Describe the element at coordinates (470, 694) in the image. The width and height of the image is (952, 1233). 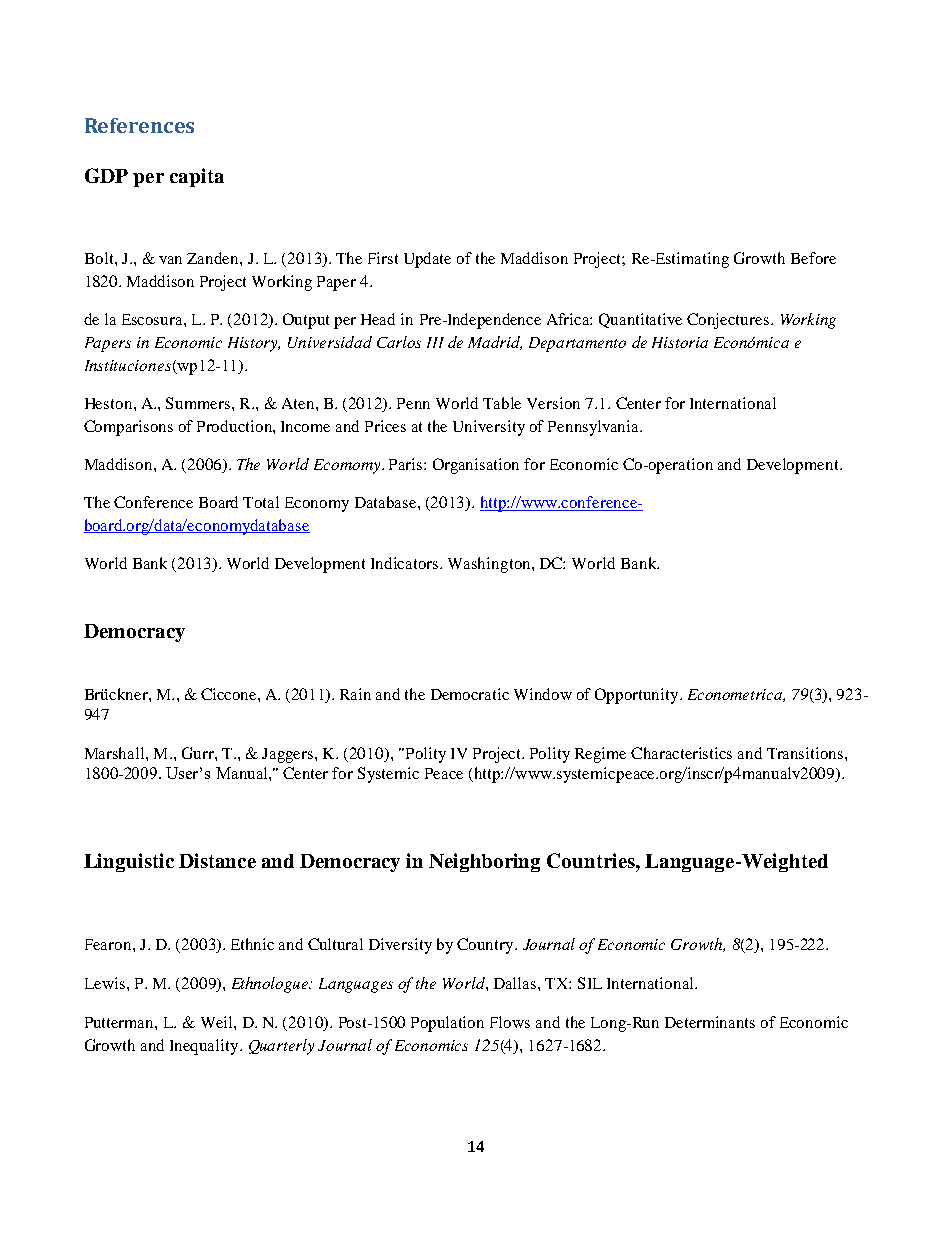
I see `Democratic` at that location.
